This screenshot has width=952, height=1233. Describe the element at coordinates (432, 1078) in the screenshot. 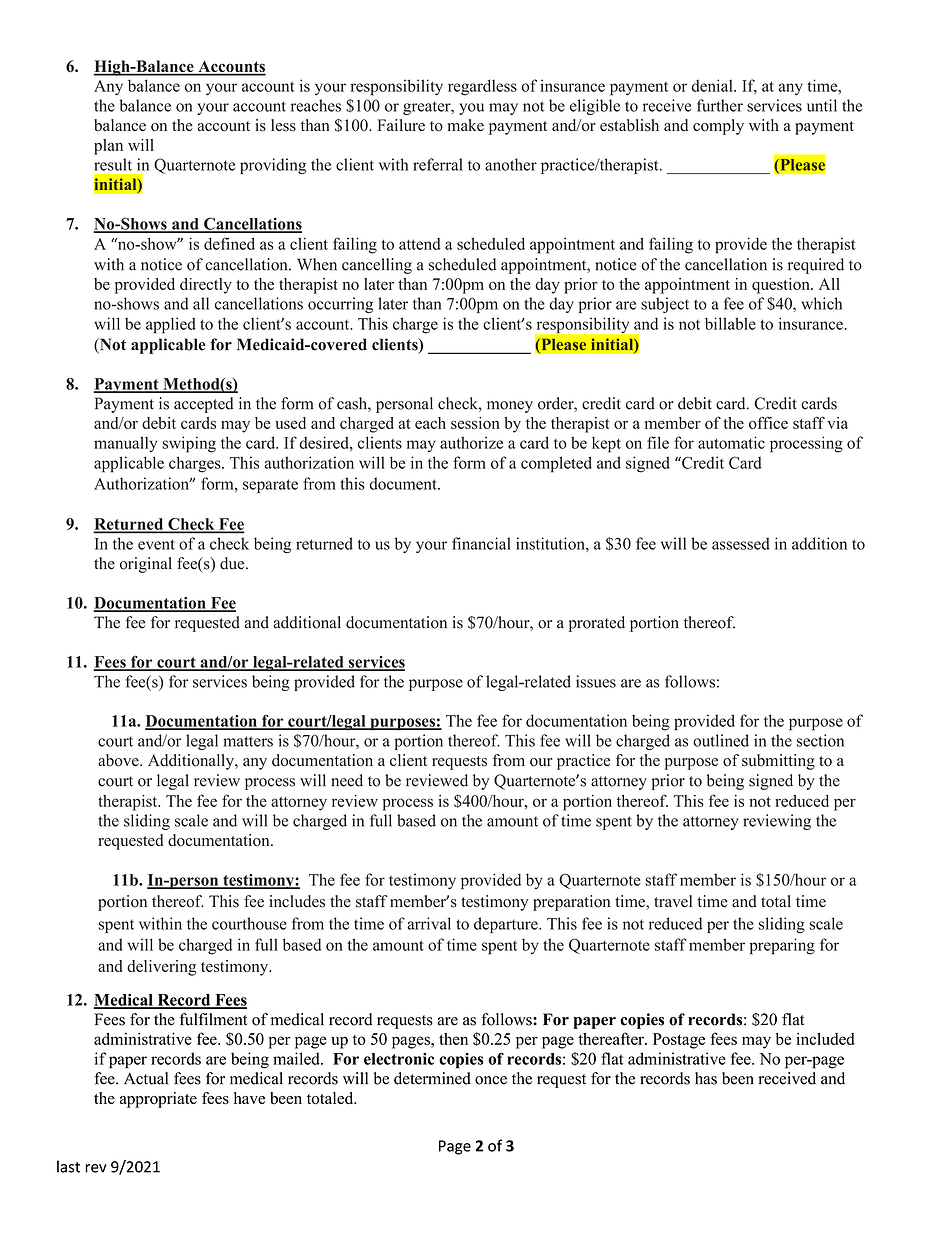

I see `determined` at that location.
